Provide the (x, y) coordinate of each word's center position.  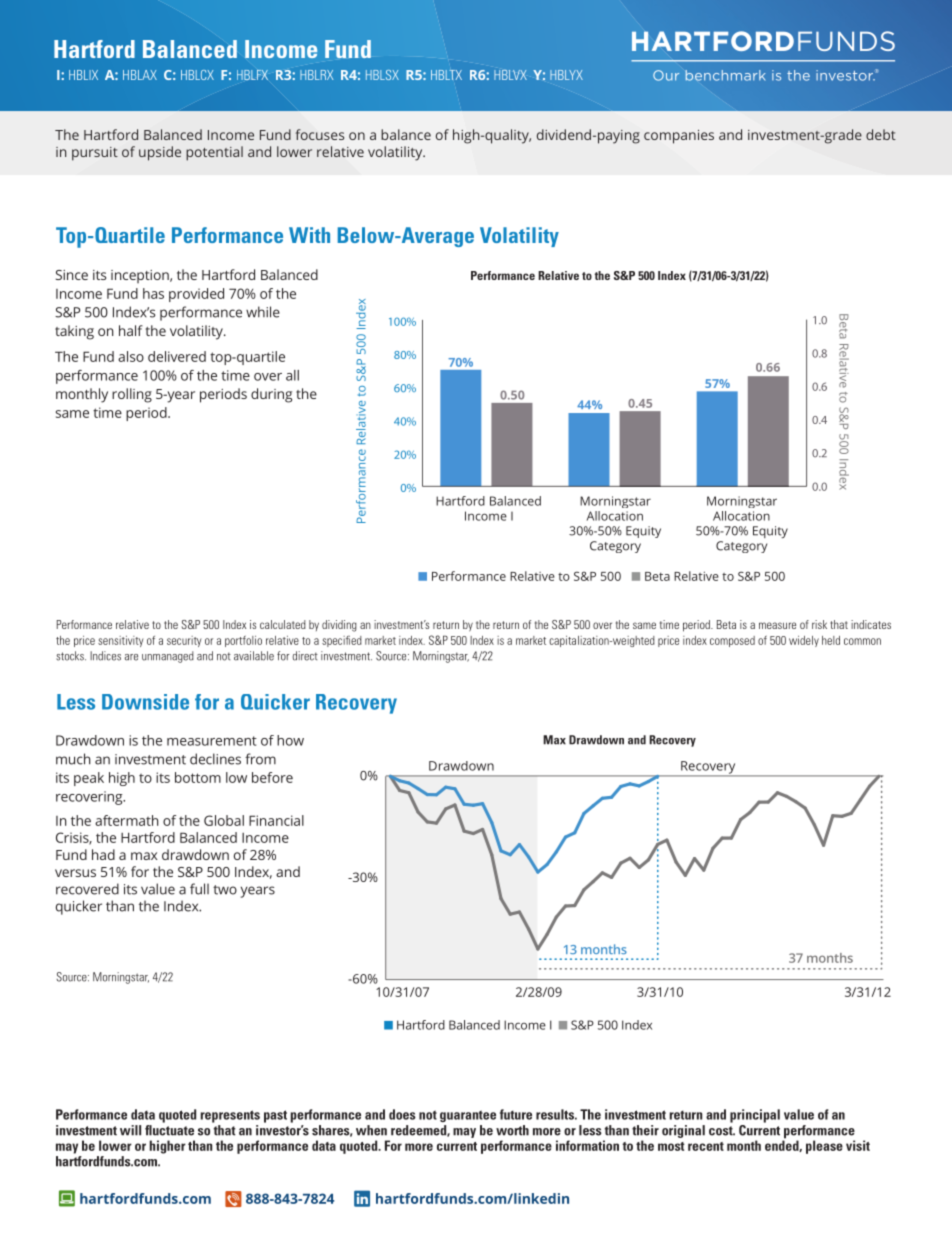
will (130, 1130)
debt (881, 134)
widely (804, 641)
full (199, 889)
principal (755, 1116)
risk (819, 624)
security (184, 641)
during (271, 395)
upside (160, 153)
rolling (132, 395)
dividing (339, 626)
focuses (320, 134)
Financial (276, 820)
